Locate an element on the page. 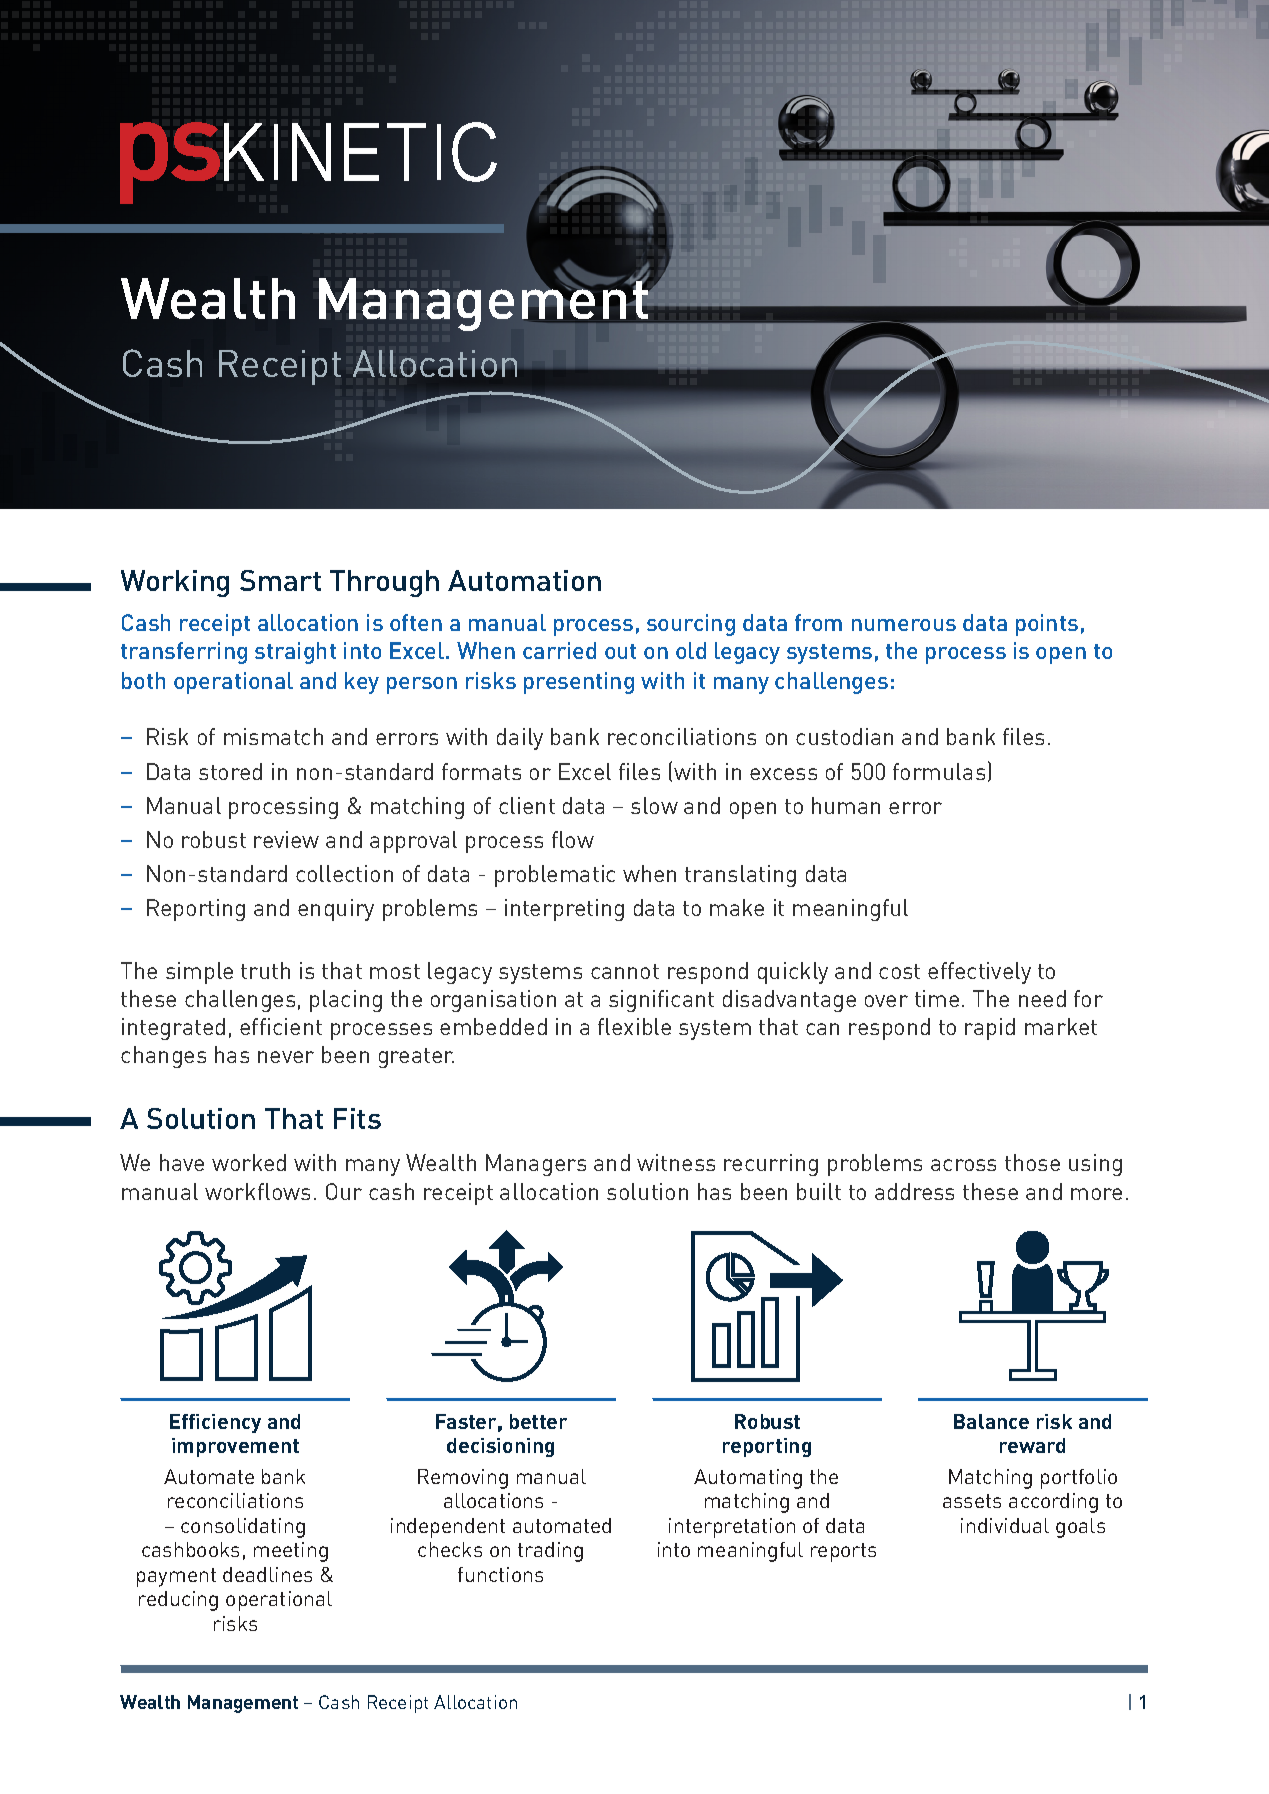  witness is located at coordinates (676, 1162).
